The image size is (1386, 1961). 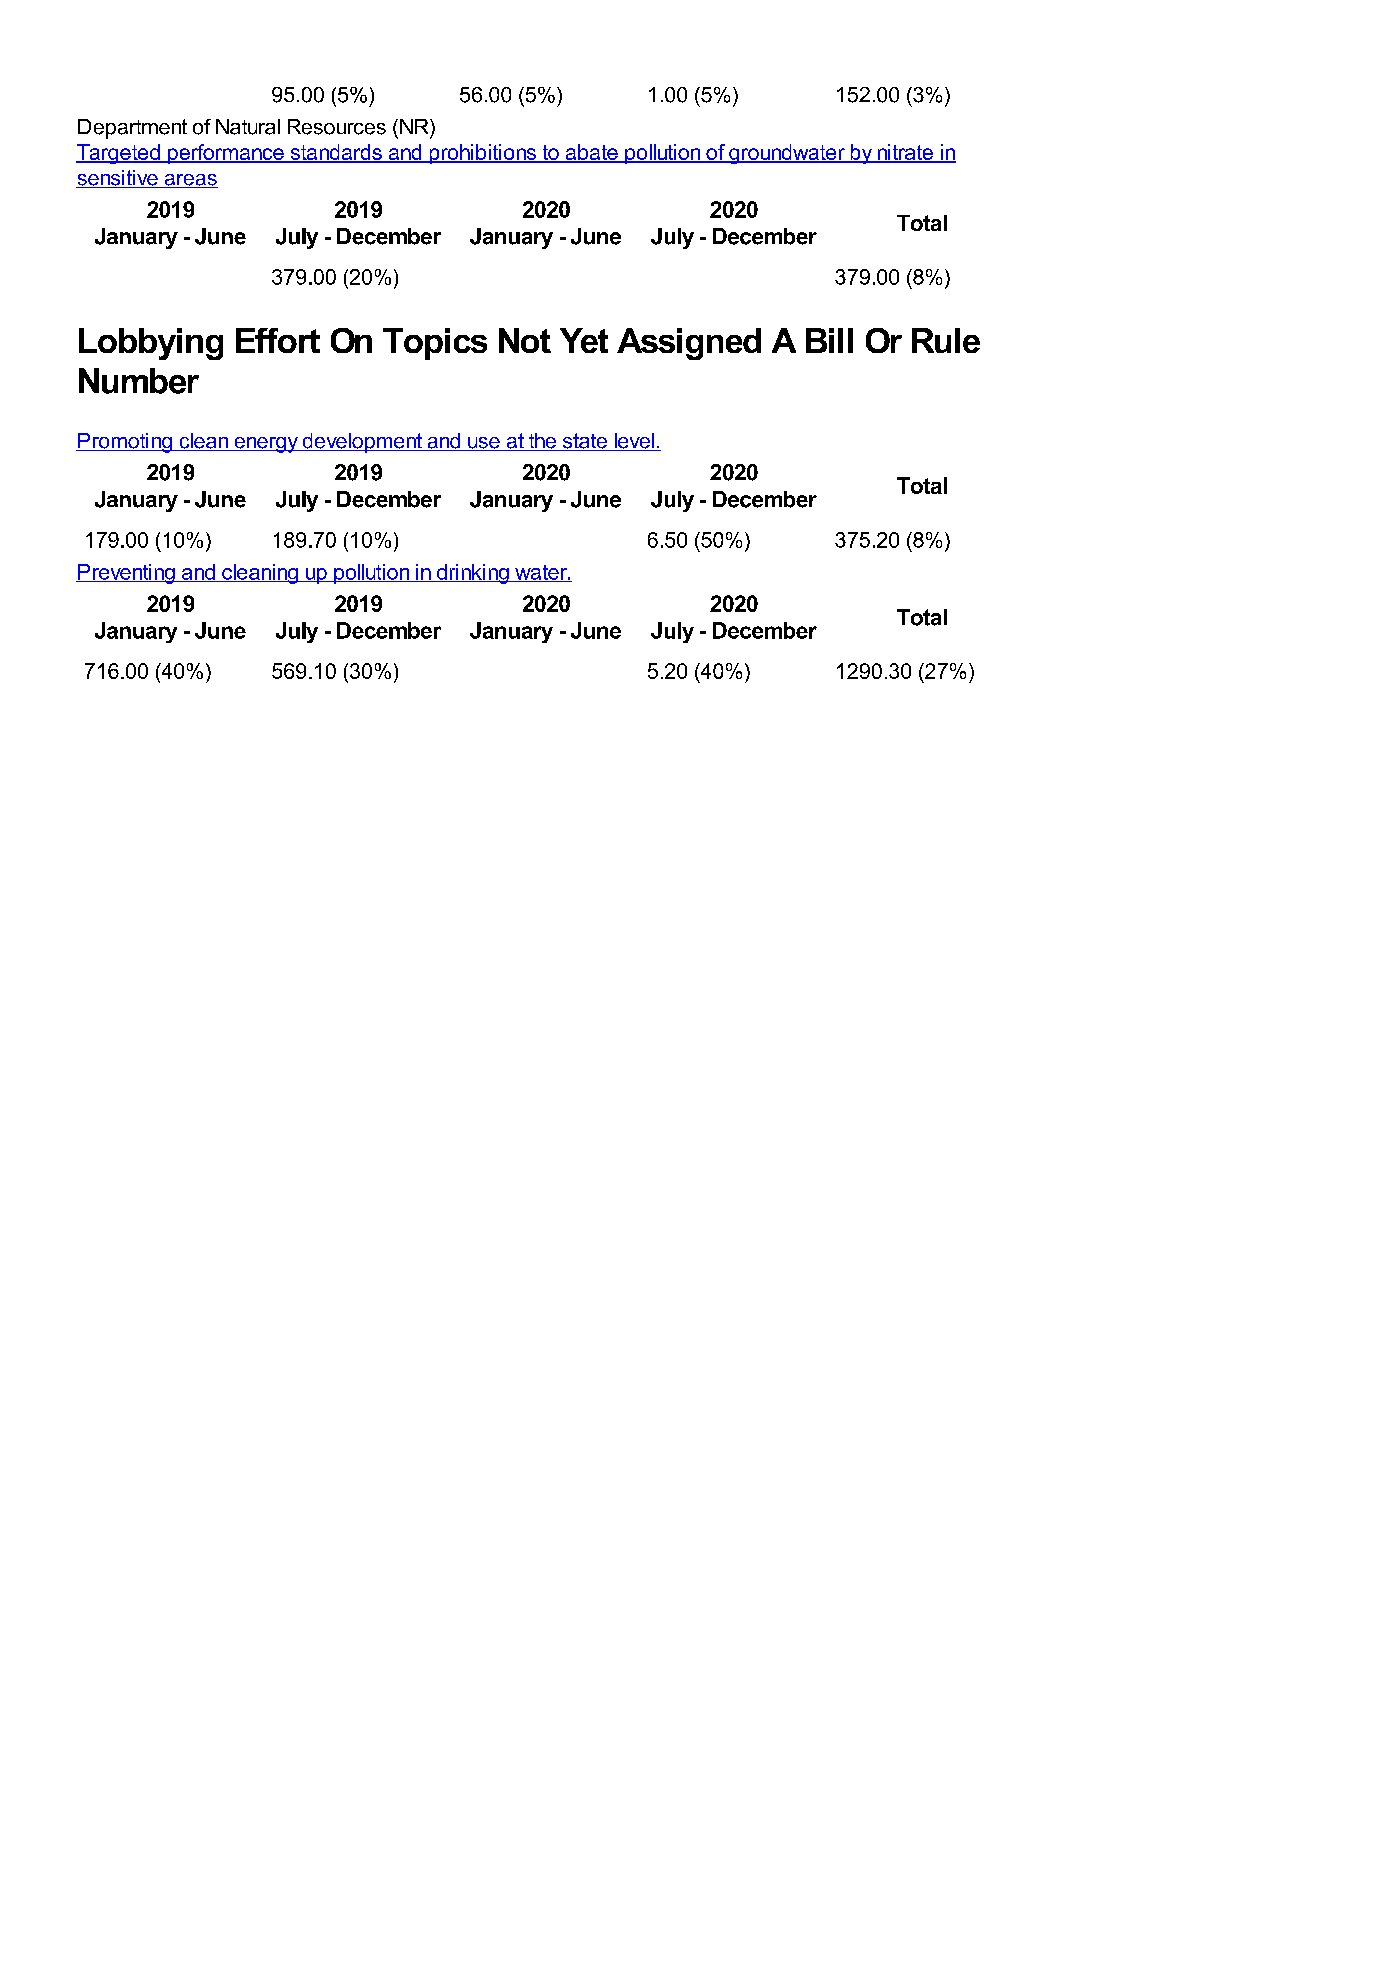 I want to click on drinking, so click(x=472, y=574).
